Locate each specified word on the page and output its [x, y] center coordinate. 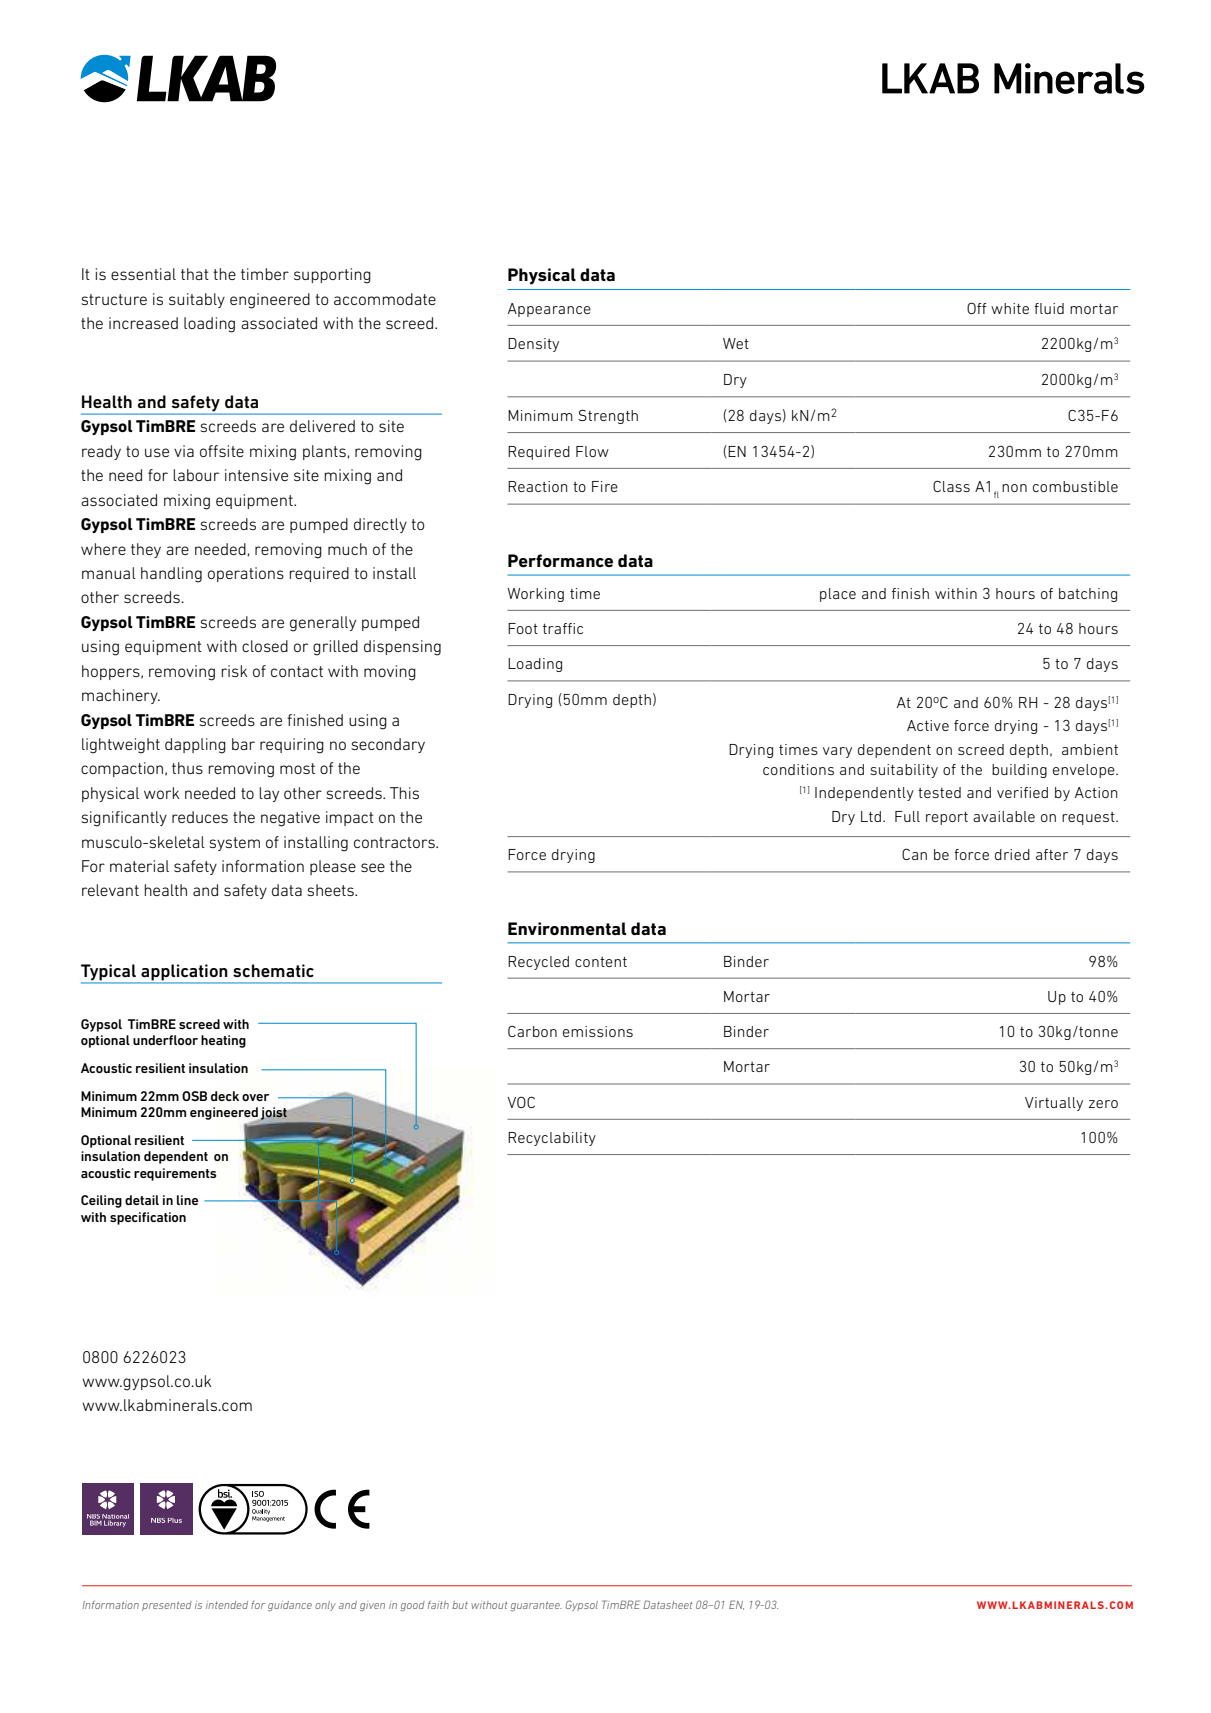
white [1010, 308]
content [601, 962]
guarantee [536, 1606]
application [184, 973]
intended [227, 1605]
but [460, 1605]
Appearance [549, 310]
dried [1012, 854]
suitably [197, 300]
